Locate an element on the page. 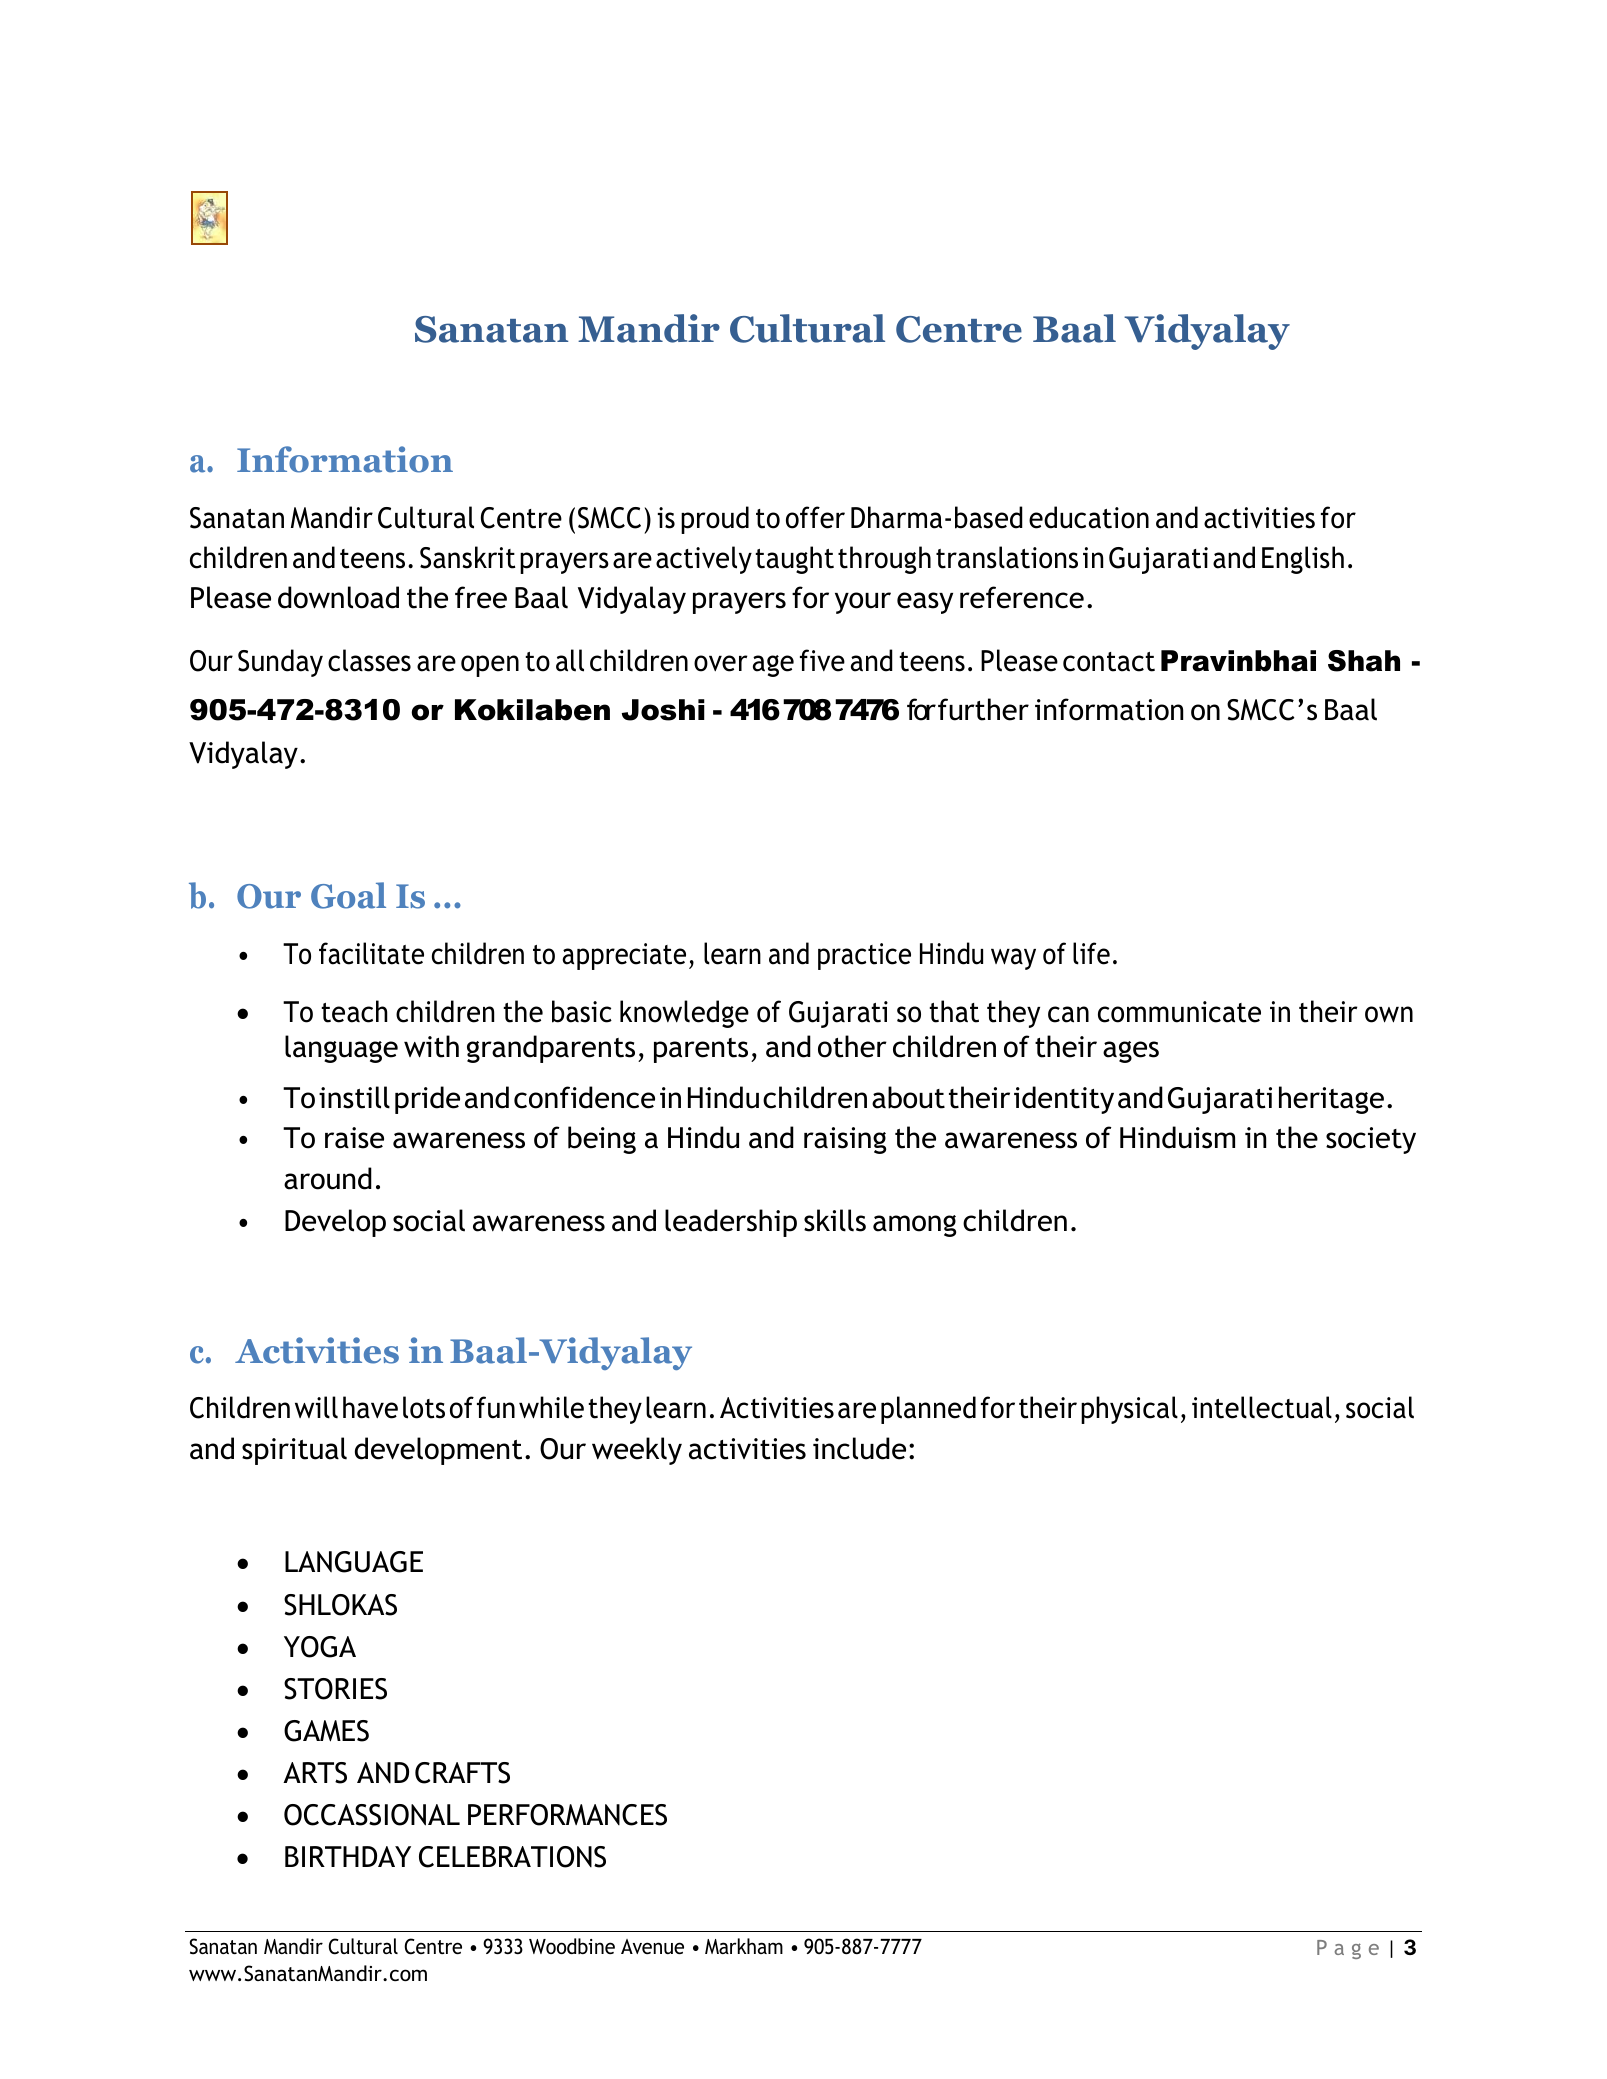 Image resolution: width=1607 pixels, height=2079 pixels. offer is located at coordinates (815, 517).
